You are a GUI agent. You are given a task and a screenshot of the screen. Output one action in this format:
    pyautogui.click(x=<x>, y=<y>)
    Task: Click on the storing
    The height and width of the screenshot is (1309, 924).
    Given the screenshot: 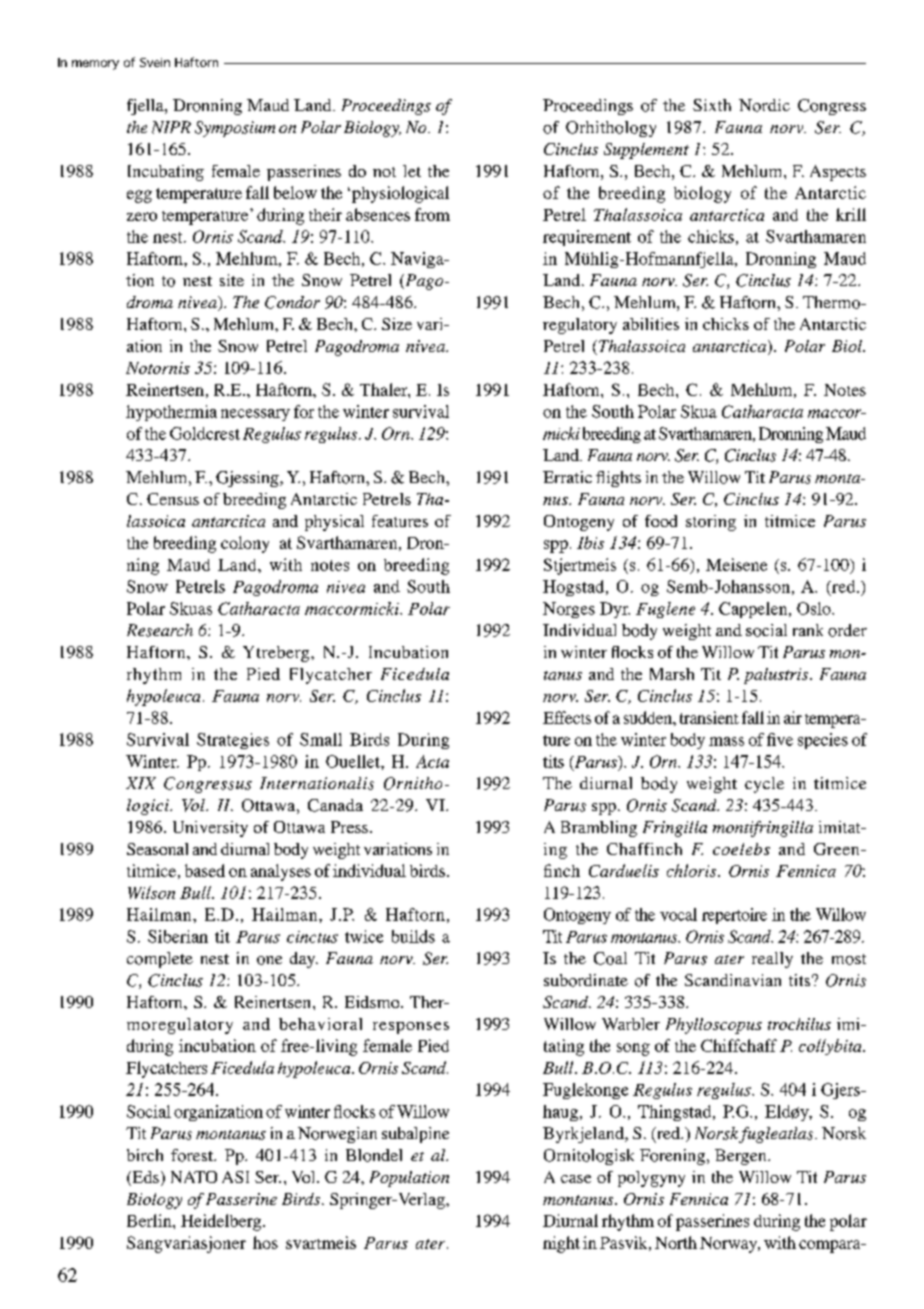 What is the action you would take?
    pyautogui.click(x=711, y=523)
